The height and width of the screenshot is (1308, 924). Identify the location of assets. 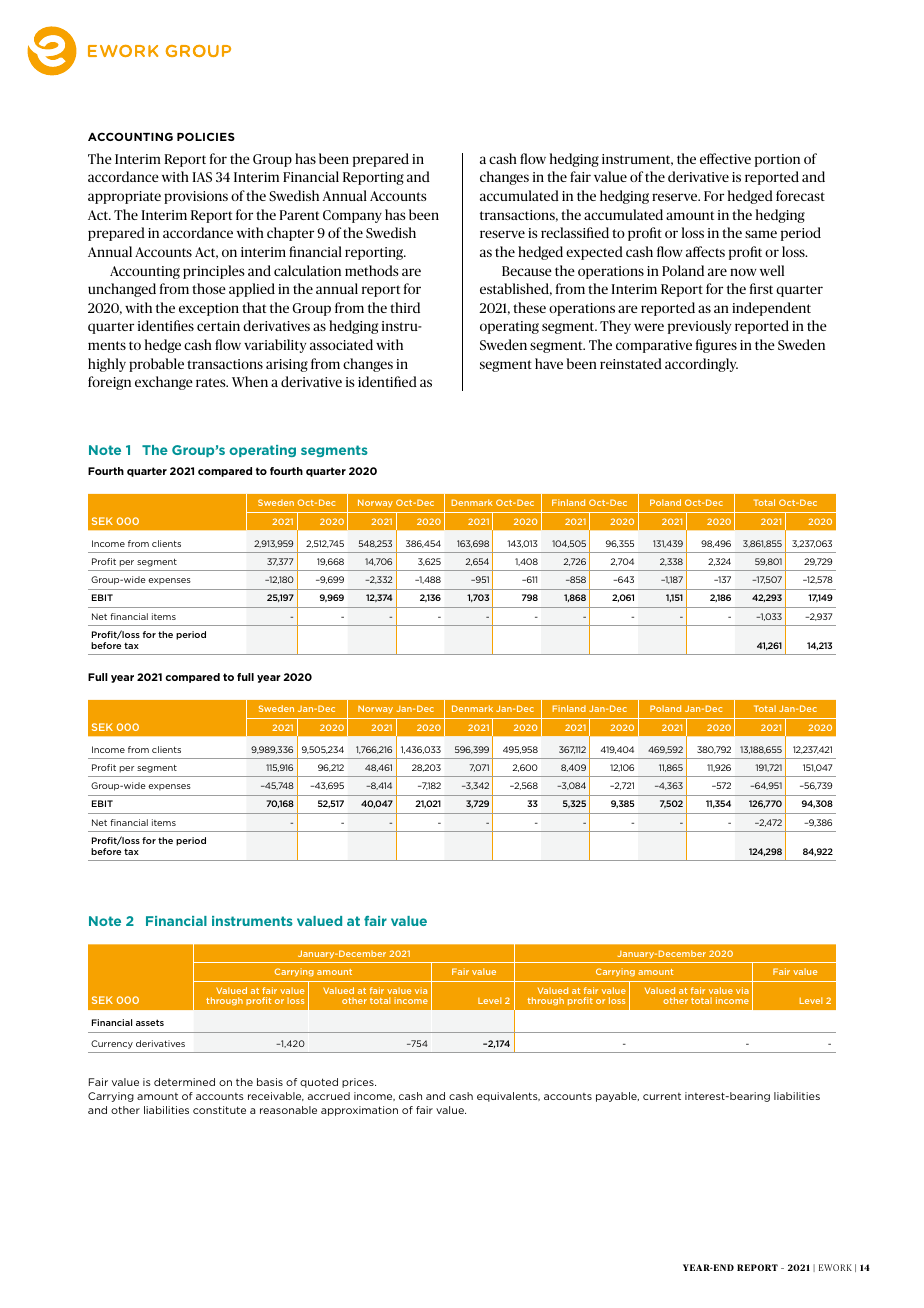
(150, 1022).
